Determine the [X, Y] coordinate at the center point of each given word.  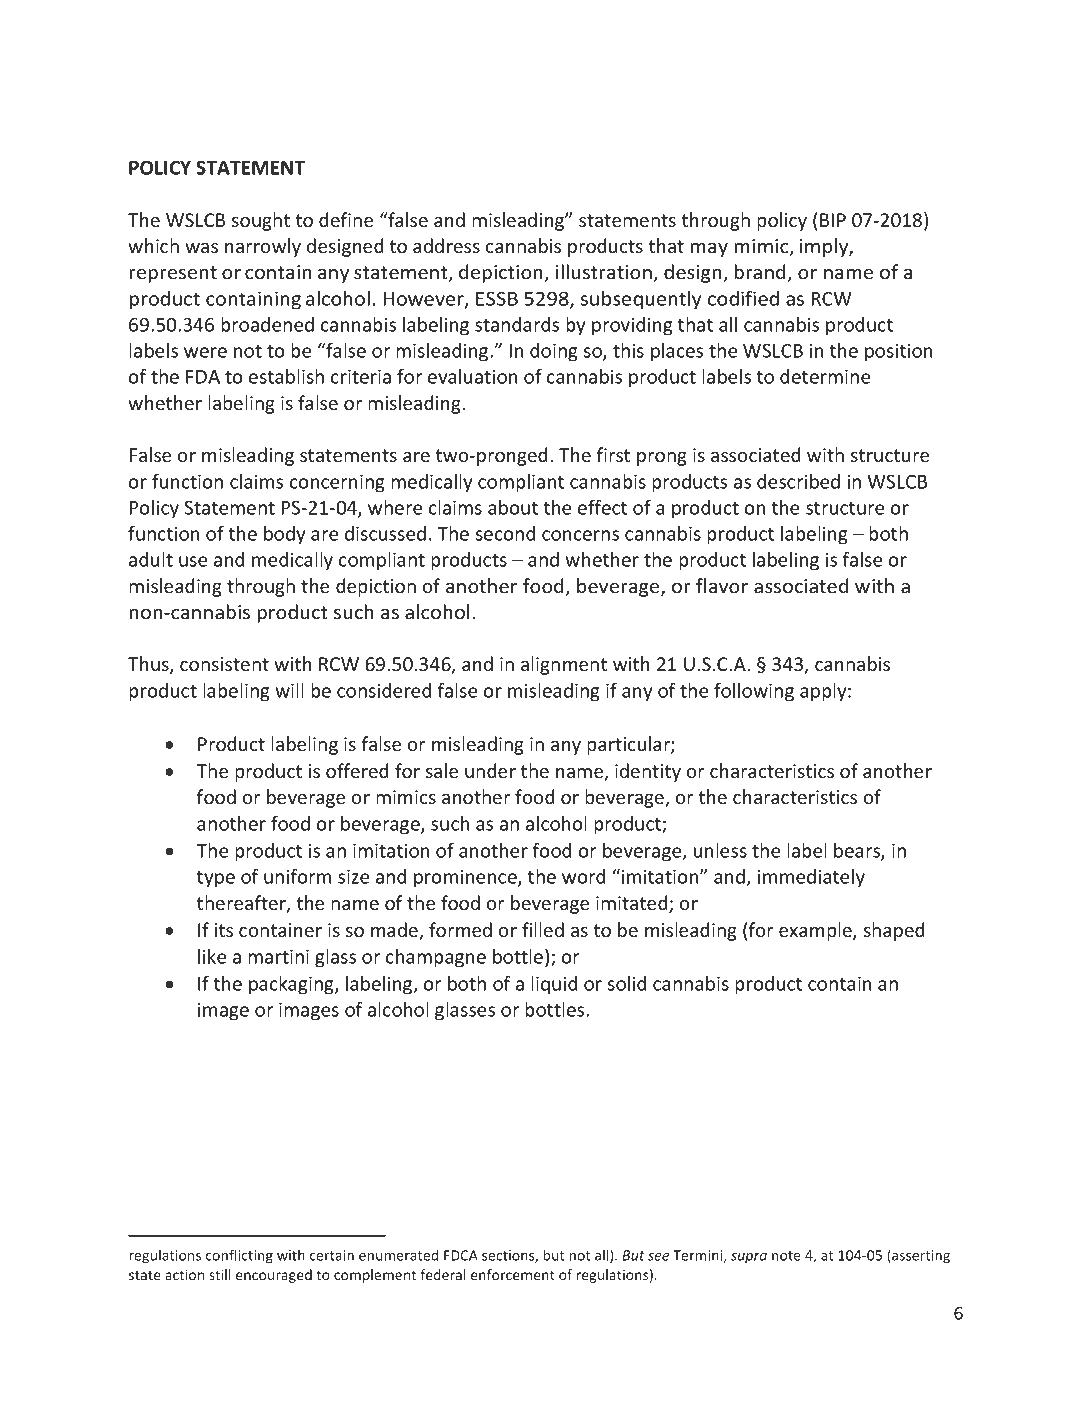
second [505, 533]
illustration [605, 273]
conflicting [239, 1256]
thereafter [242, 904]
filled [543, 929]
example [816, 931]
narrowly [263, 247]
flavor [722, 585]
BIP [833, 220]
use [193, 561]
